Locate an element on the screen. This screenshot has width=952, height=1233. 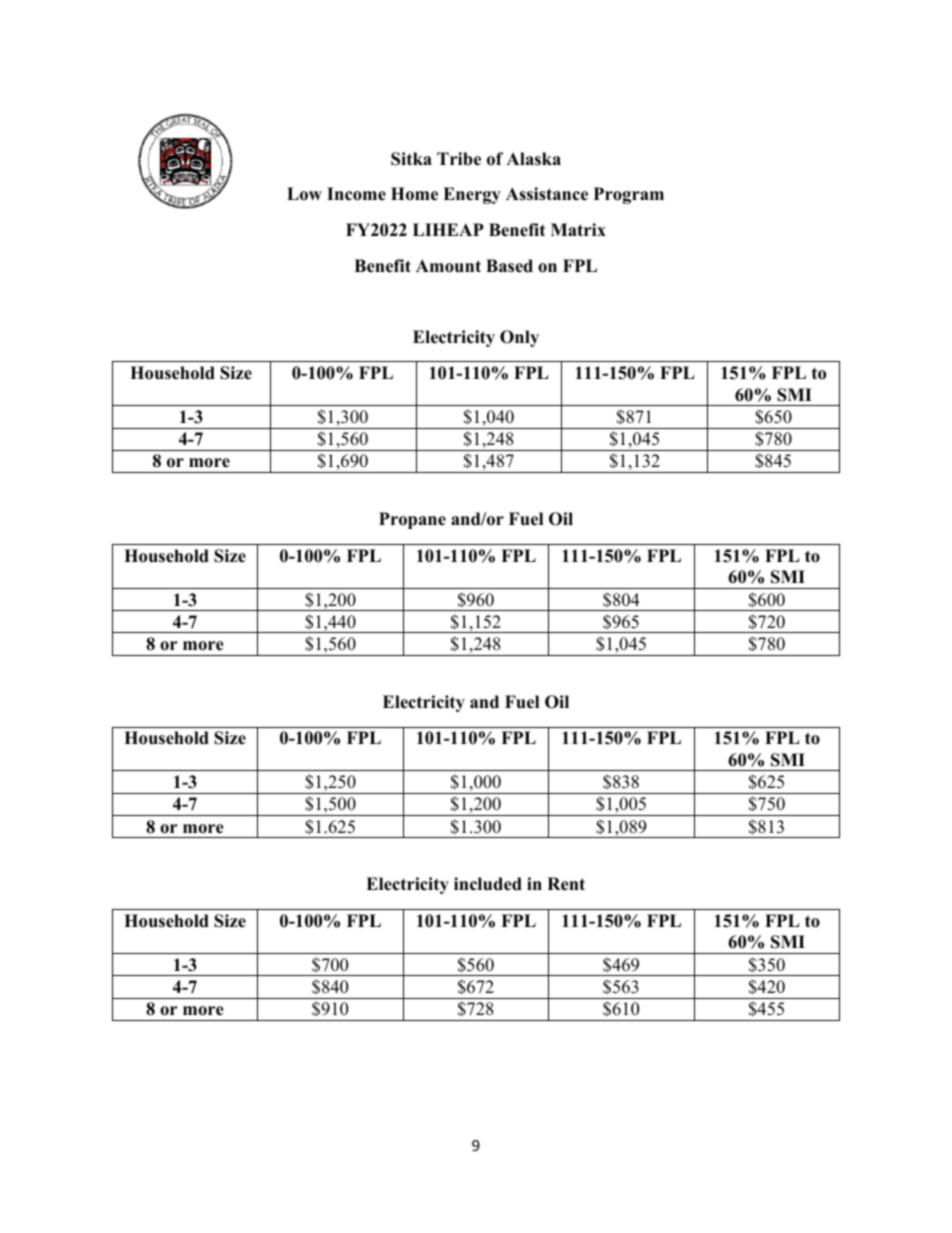
Program is located at coordinates (629, 195).
